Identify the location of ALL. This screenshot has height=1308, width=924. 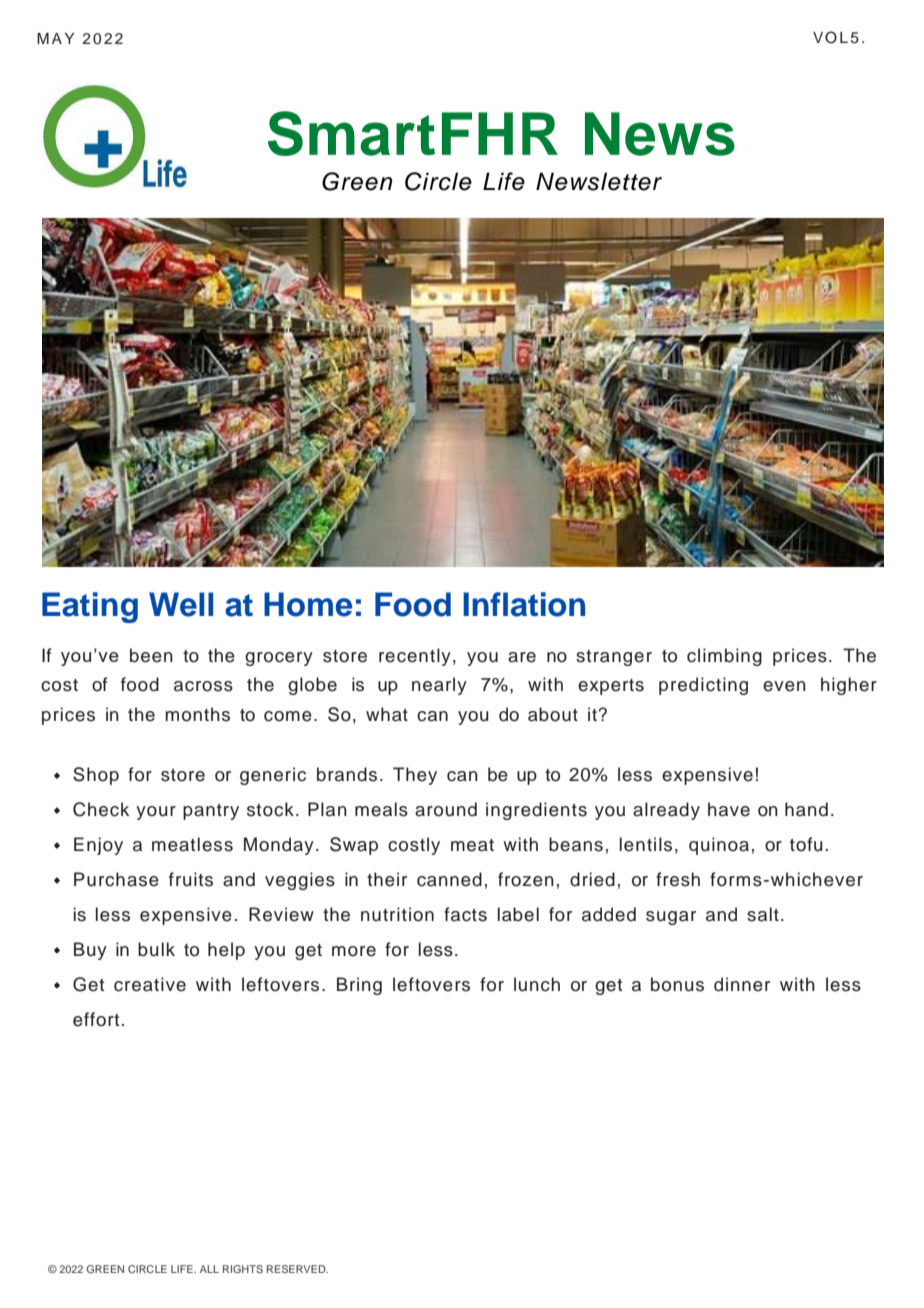
(209, 1269).
